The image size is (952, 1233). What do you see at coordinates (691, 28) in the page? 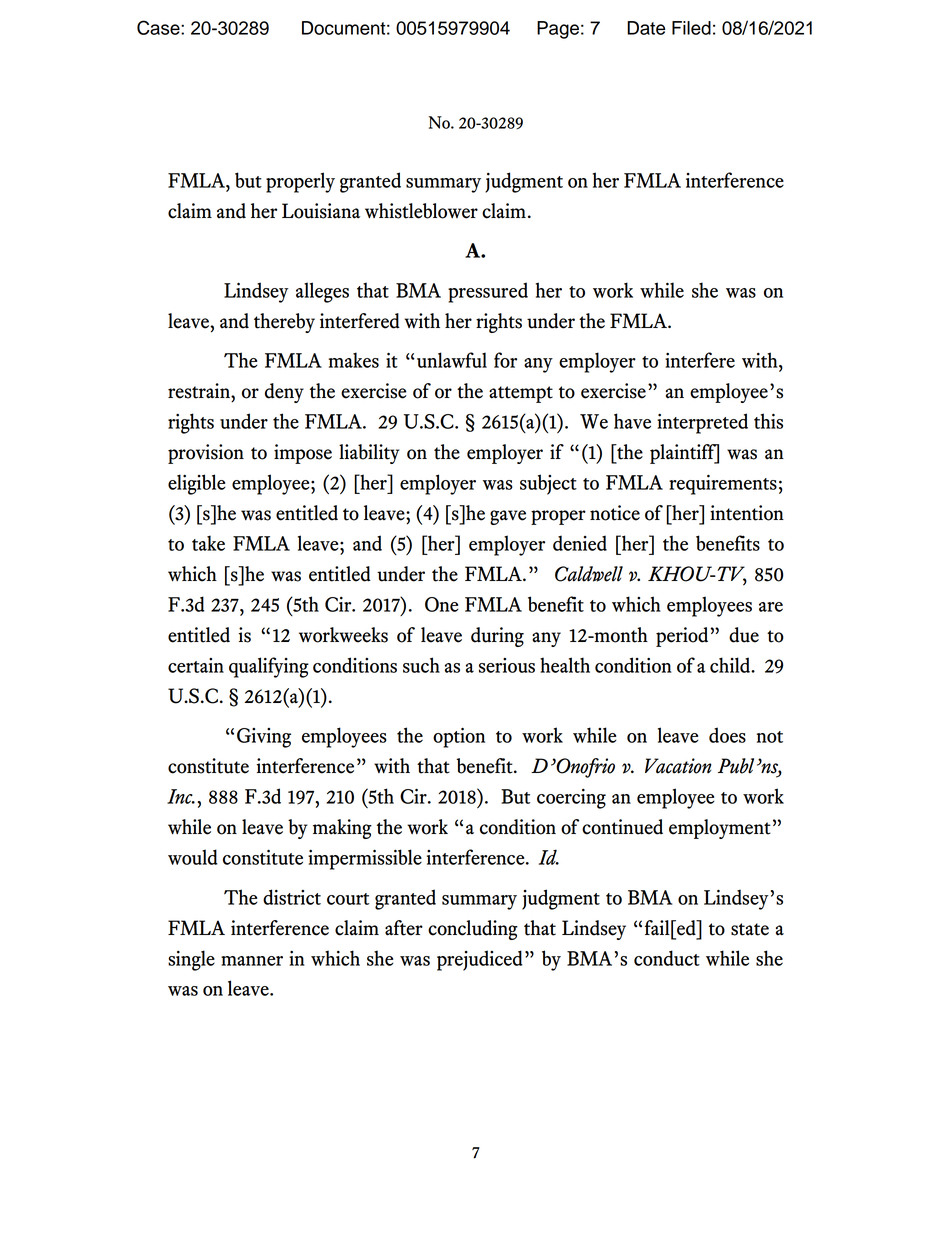
I see `Filed` at bounding box center [691, 28].
